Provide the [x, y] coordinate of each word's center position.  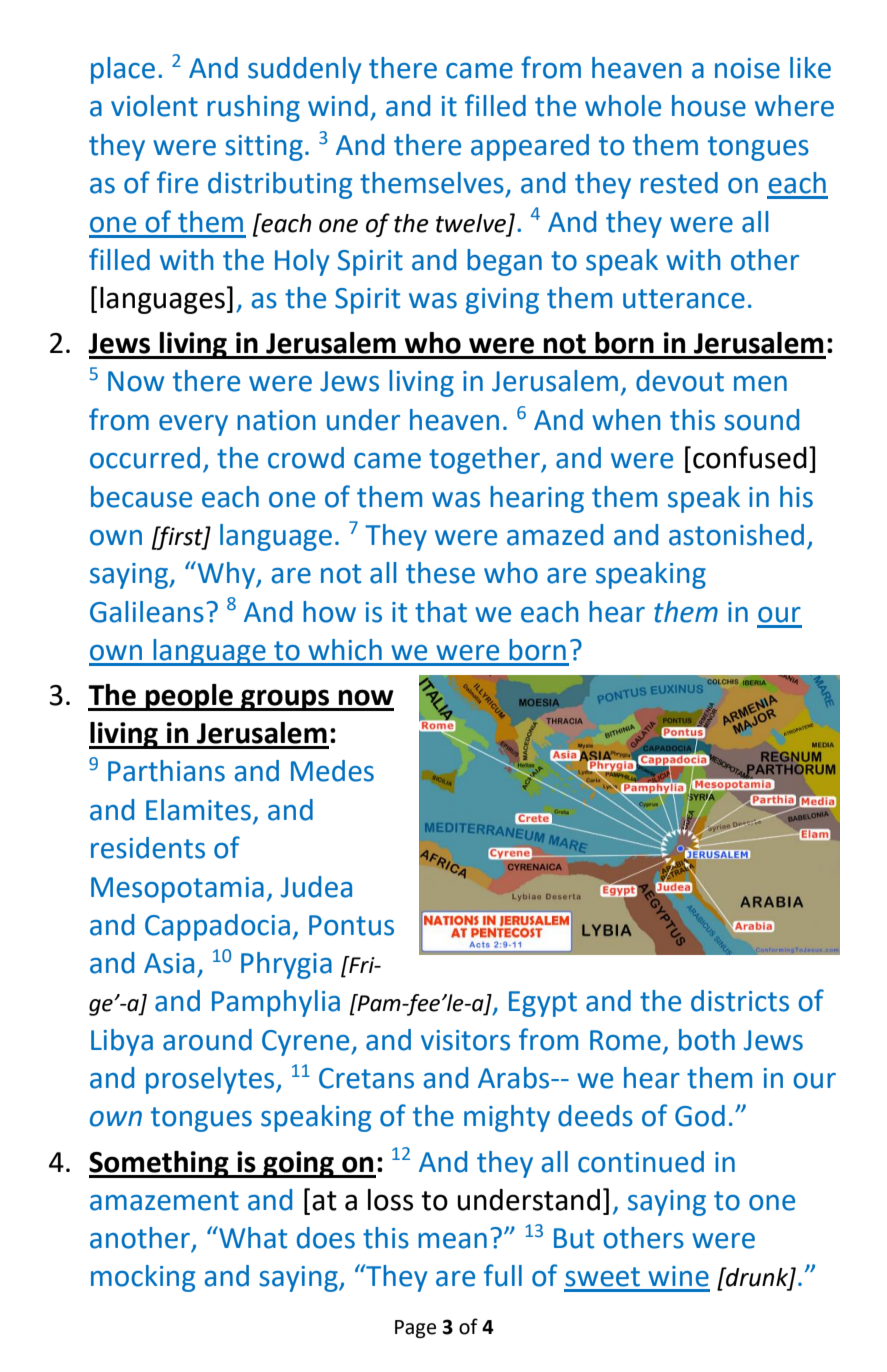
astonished [736, 535]
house [709, 106]
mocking [143, 1278]
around [207, 1040]
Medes [332, 771]
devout [680, 381]
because [141, 497]
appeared [530, 147]
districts [740, 1001]
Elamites [198, 810]
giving [502, 301]
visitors [465, 1040]
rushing [253, 108]
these [440, 573]
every [193, 425]
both [707, 1040]
